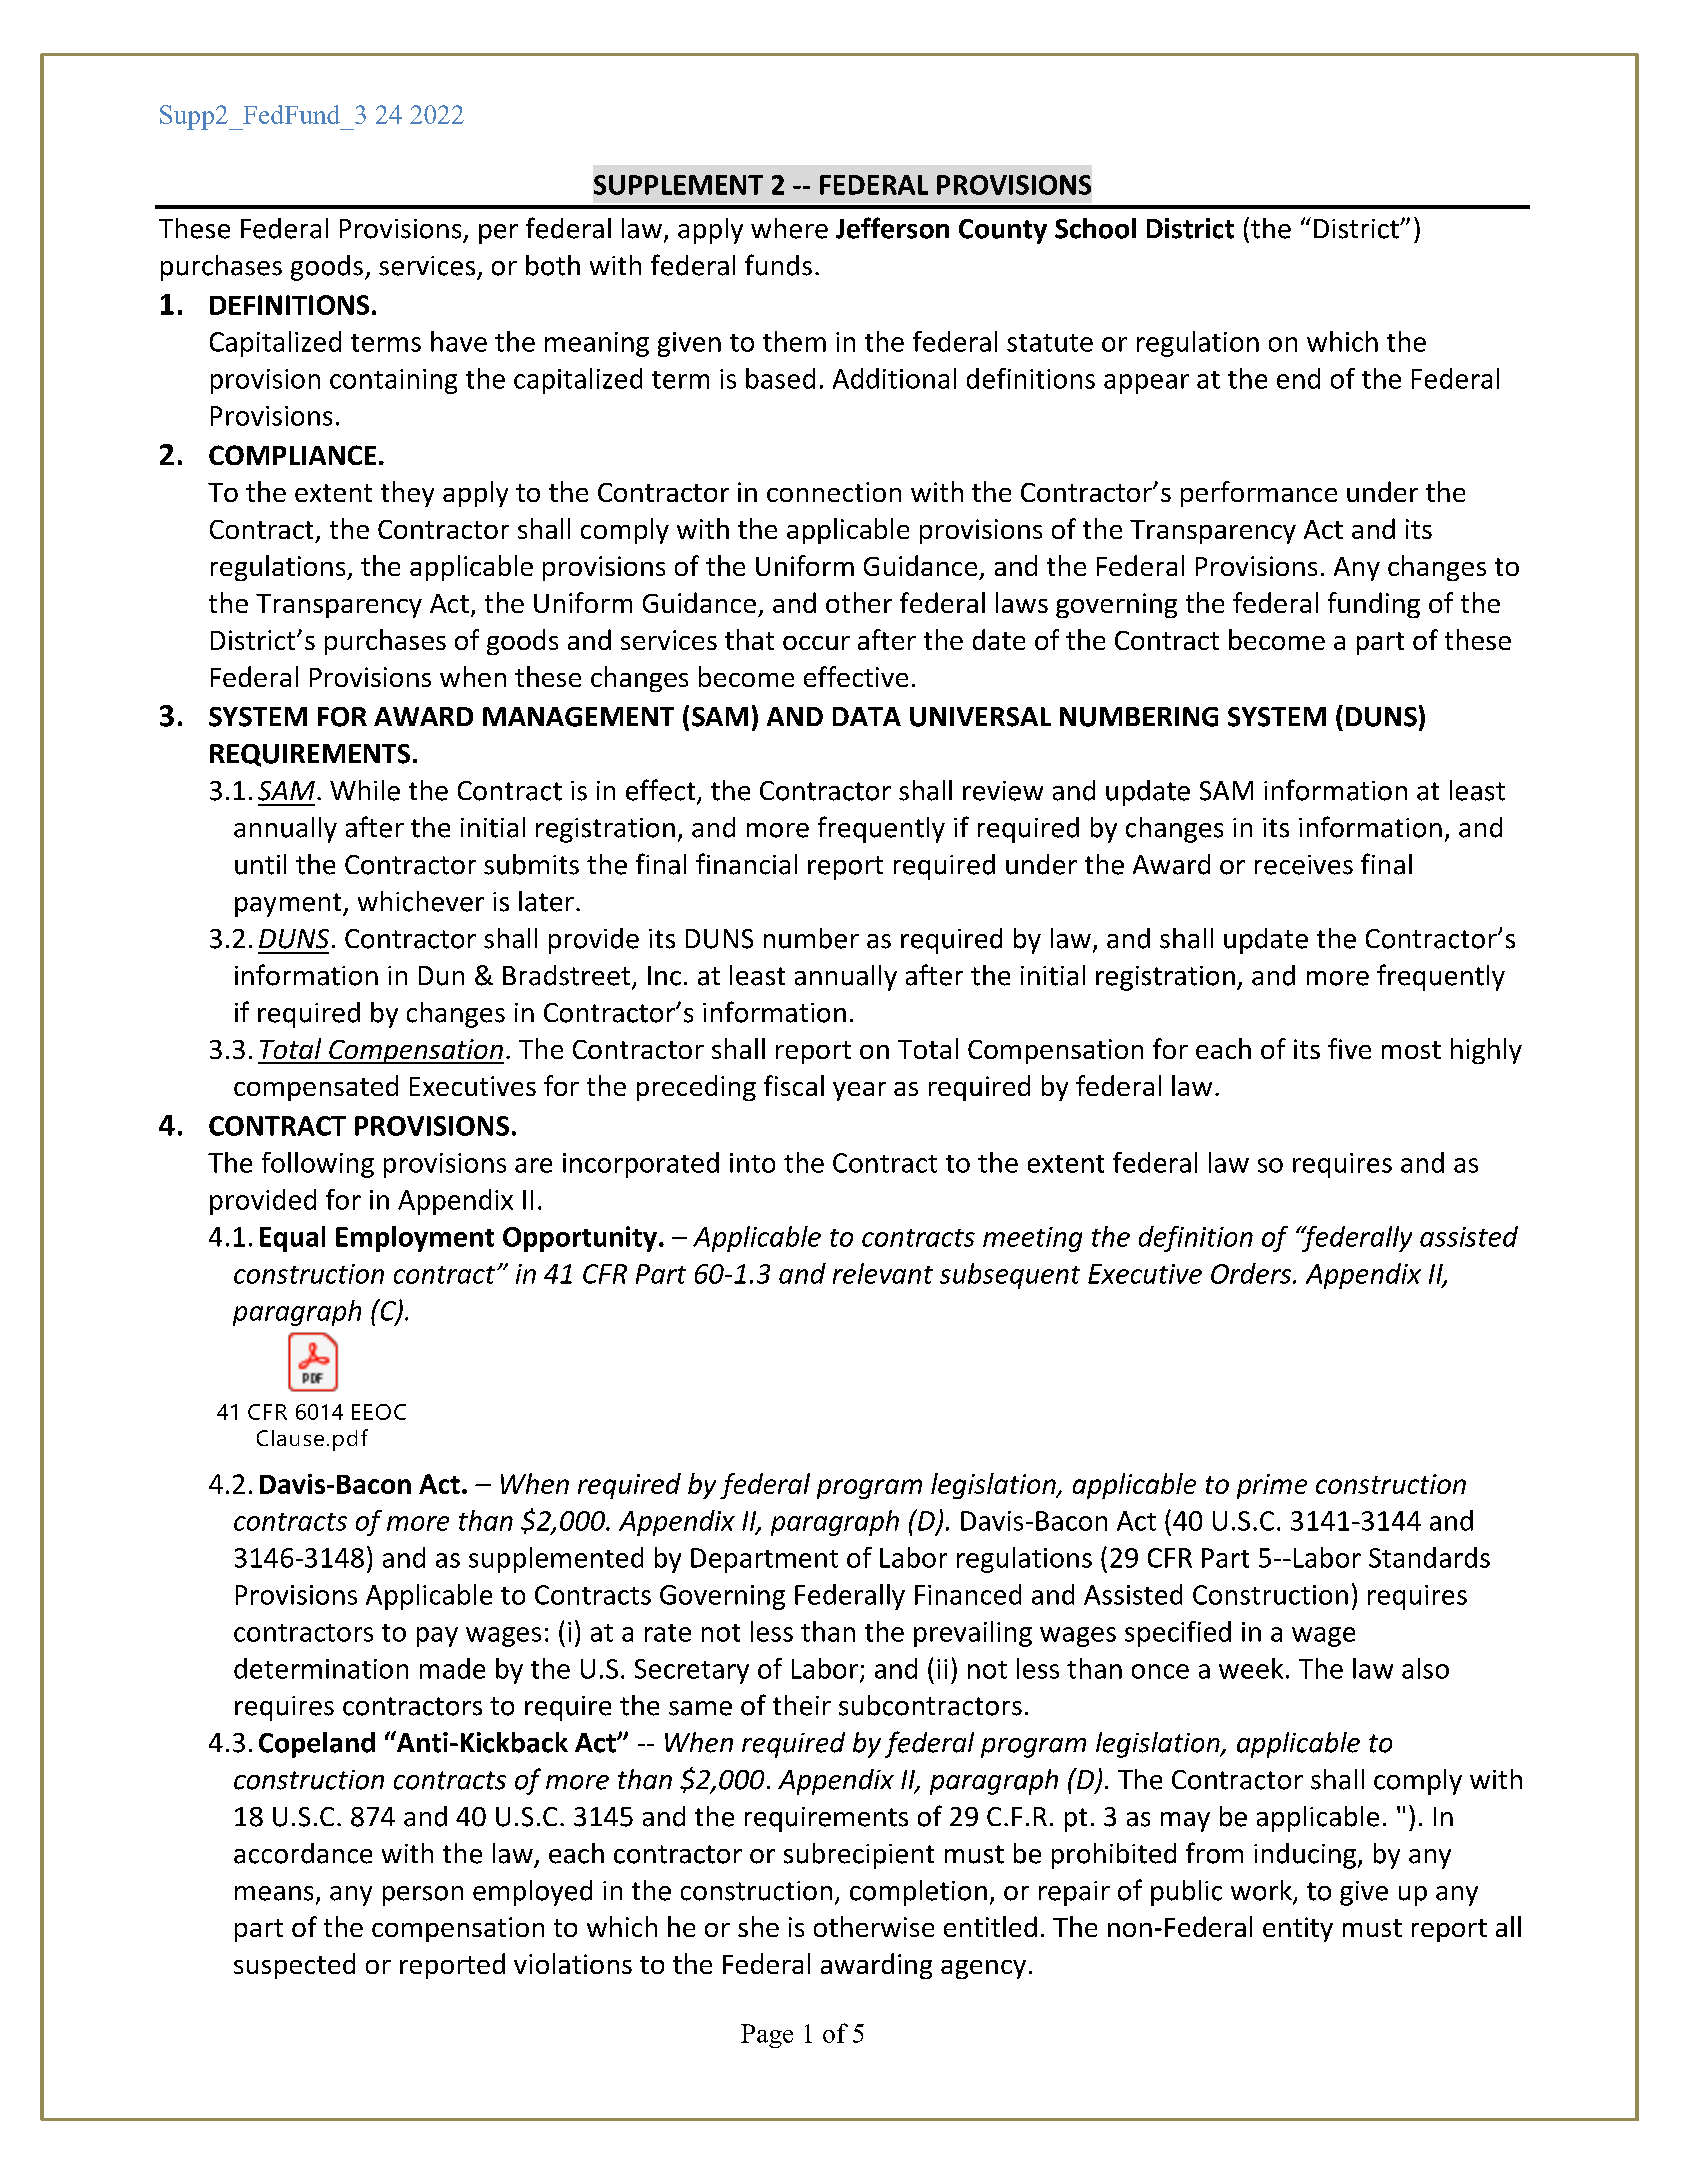 The image size is (1685, 2180). Describe the element at coordinates (1298, 1929) in the screenshot. I see `entity` at that location.
